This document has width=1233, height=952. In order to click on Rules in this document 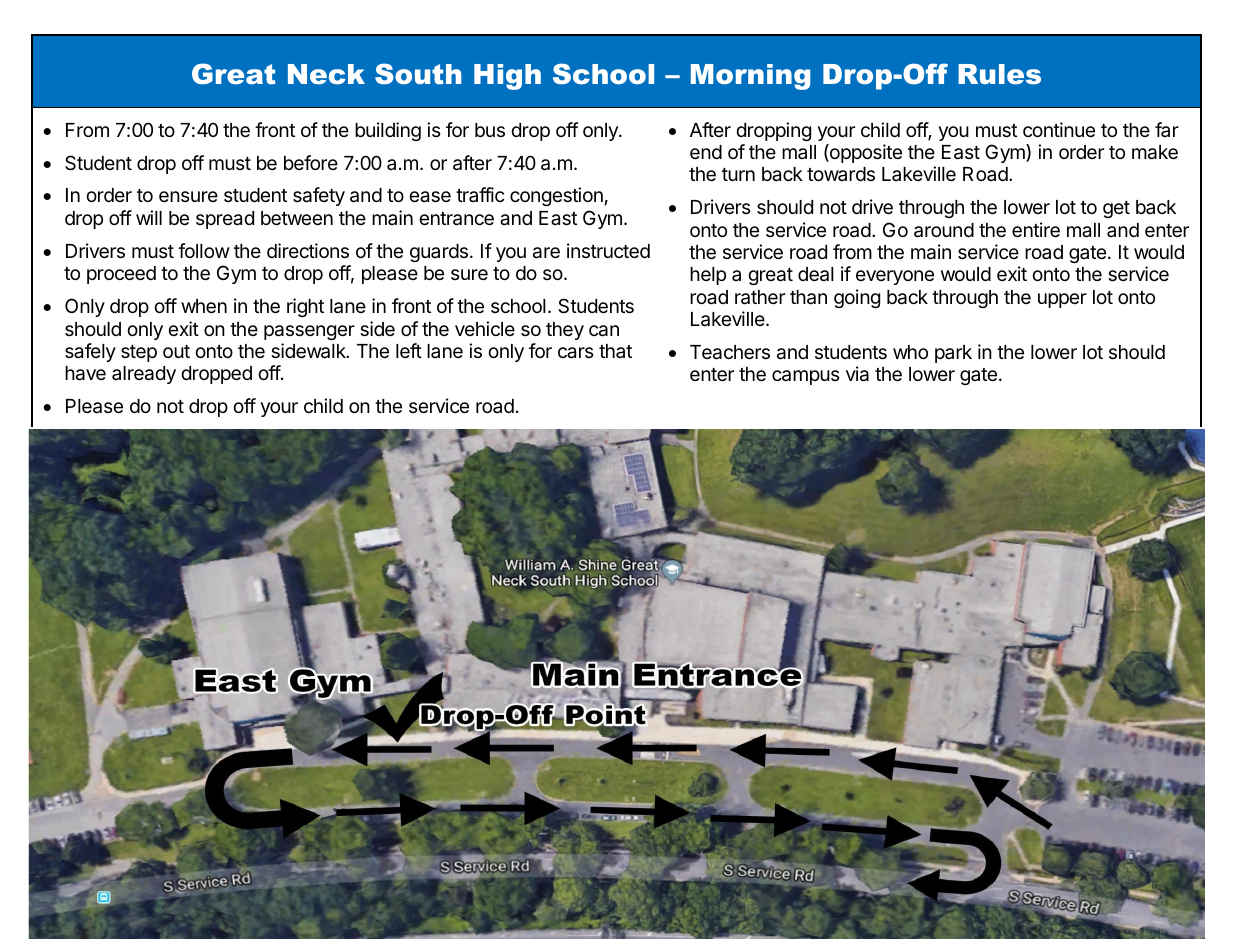, I will do `click(999, 74)`.
